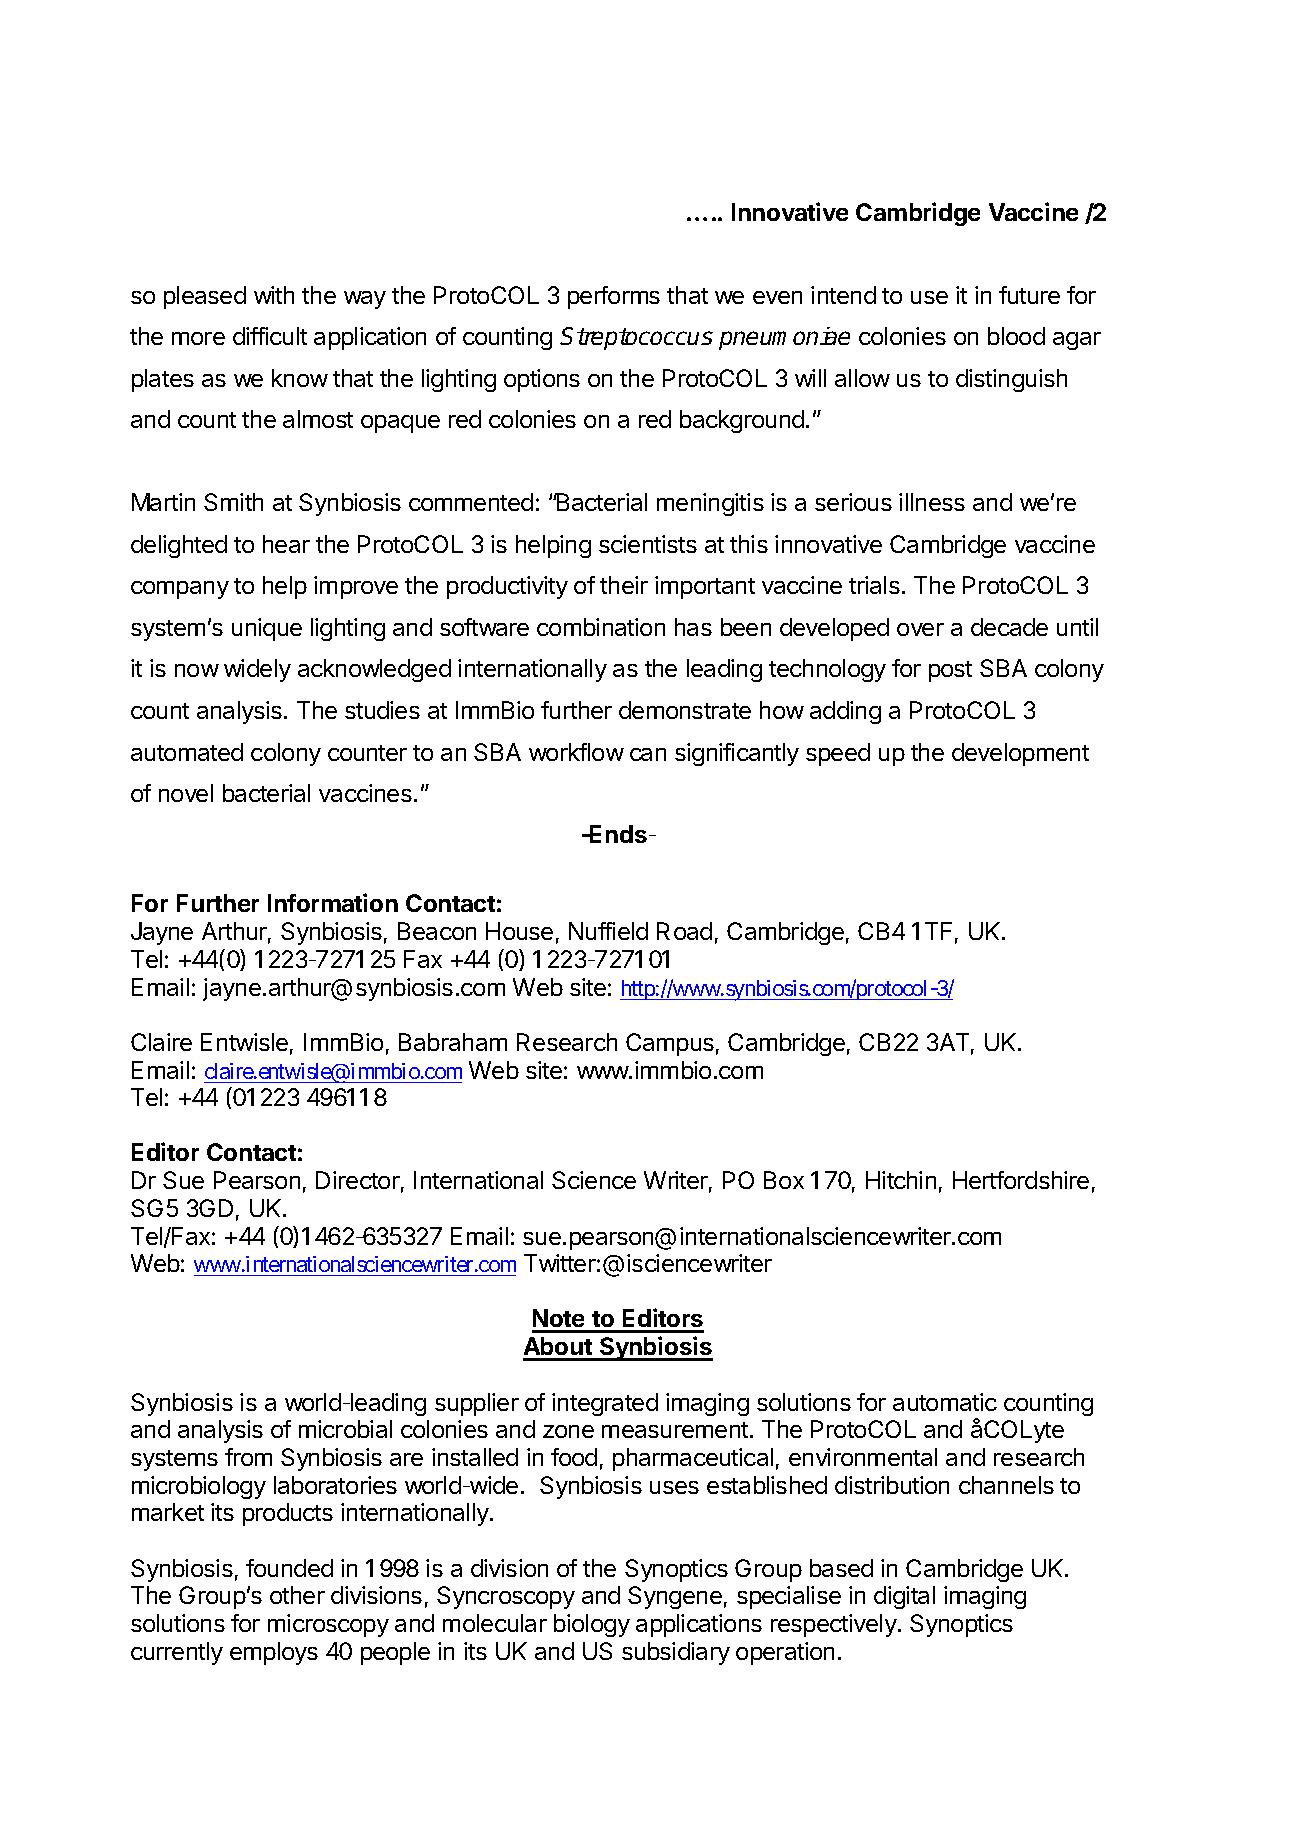 This page has width=1302, height=1842. I want to click on Hertfordshire, so click(1021, 1180).
